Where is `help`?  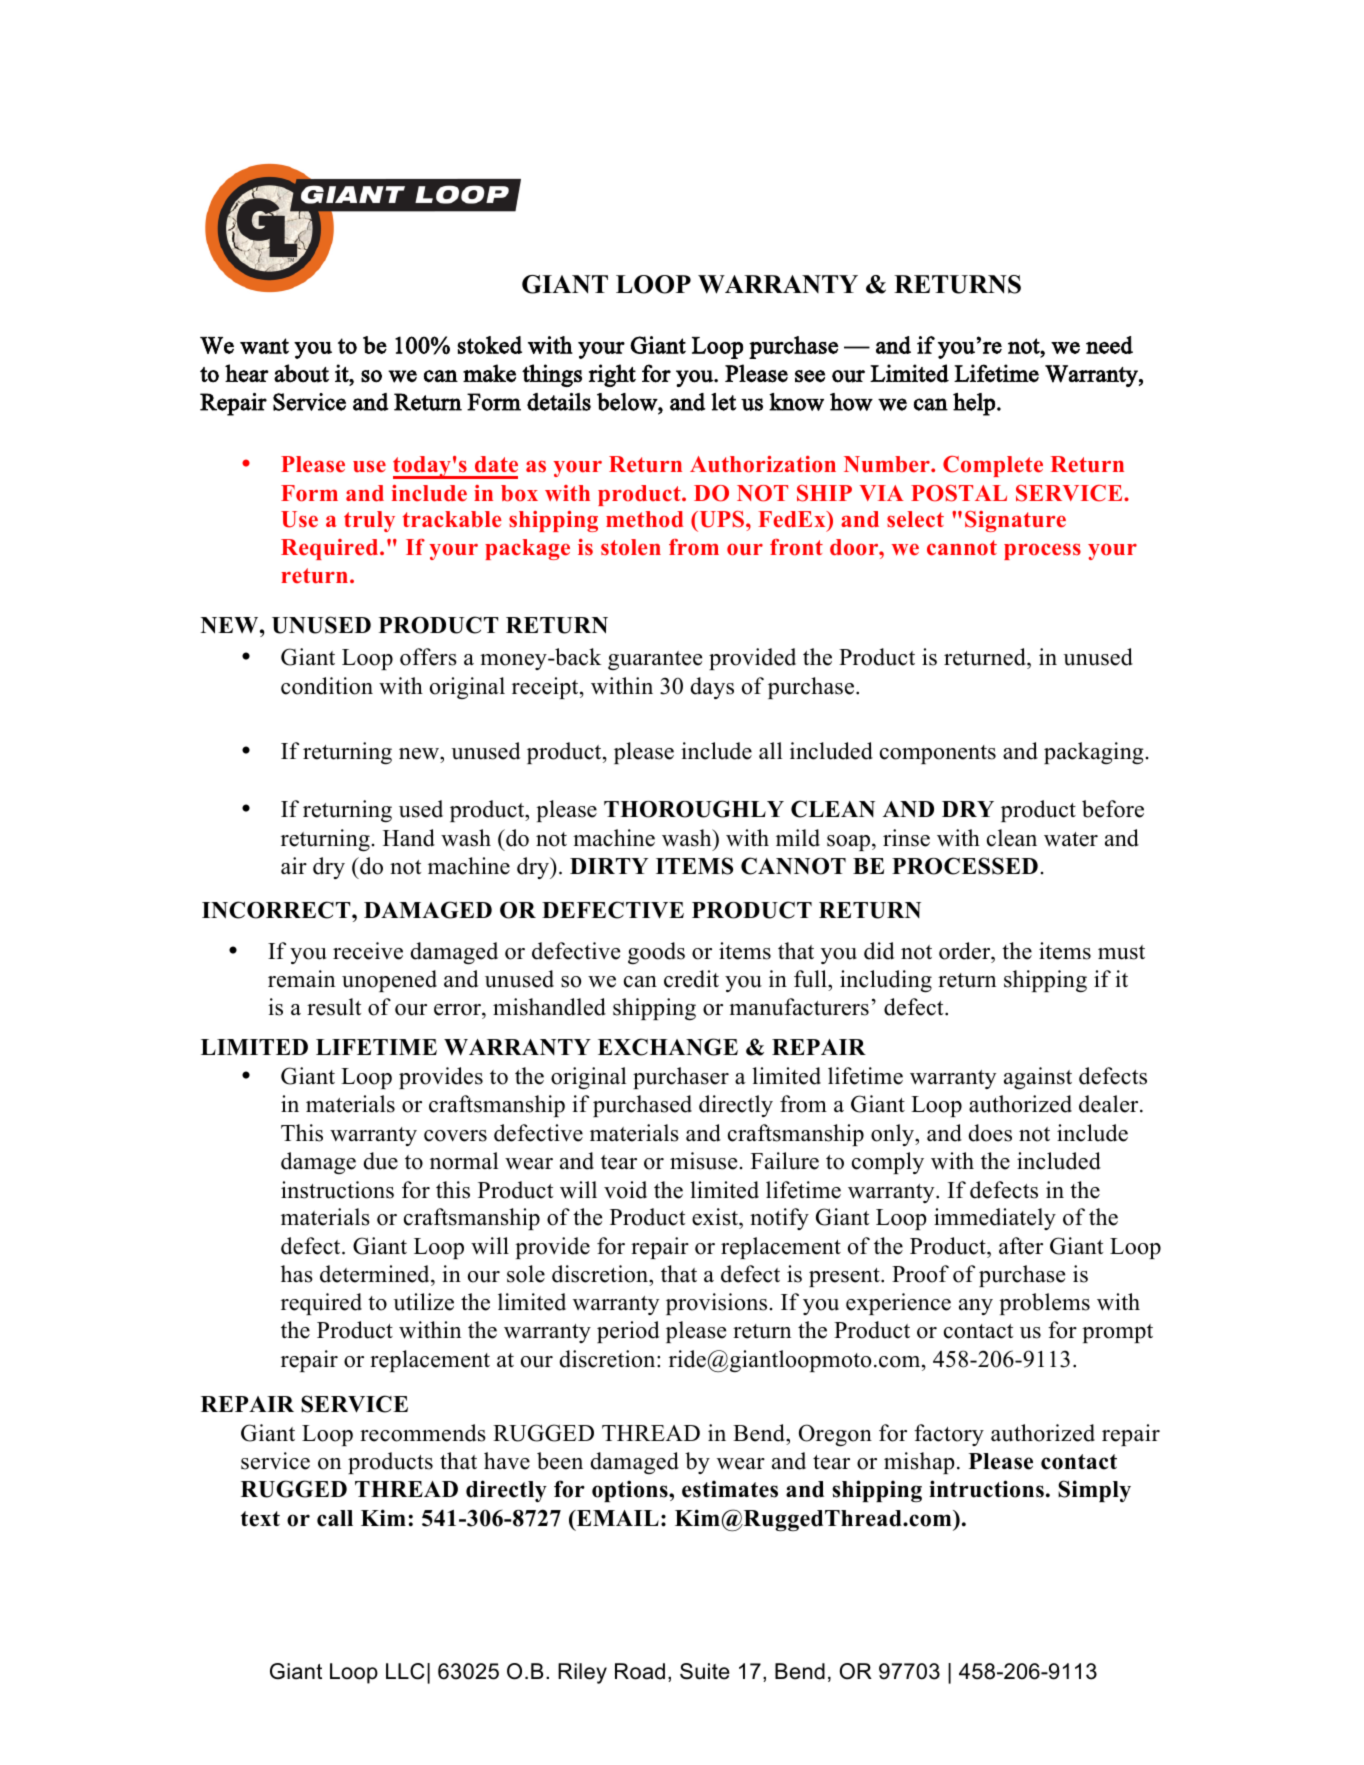 help is located at coordinates (974, 404).
